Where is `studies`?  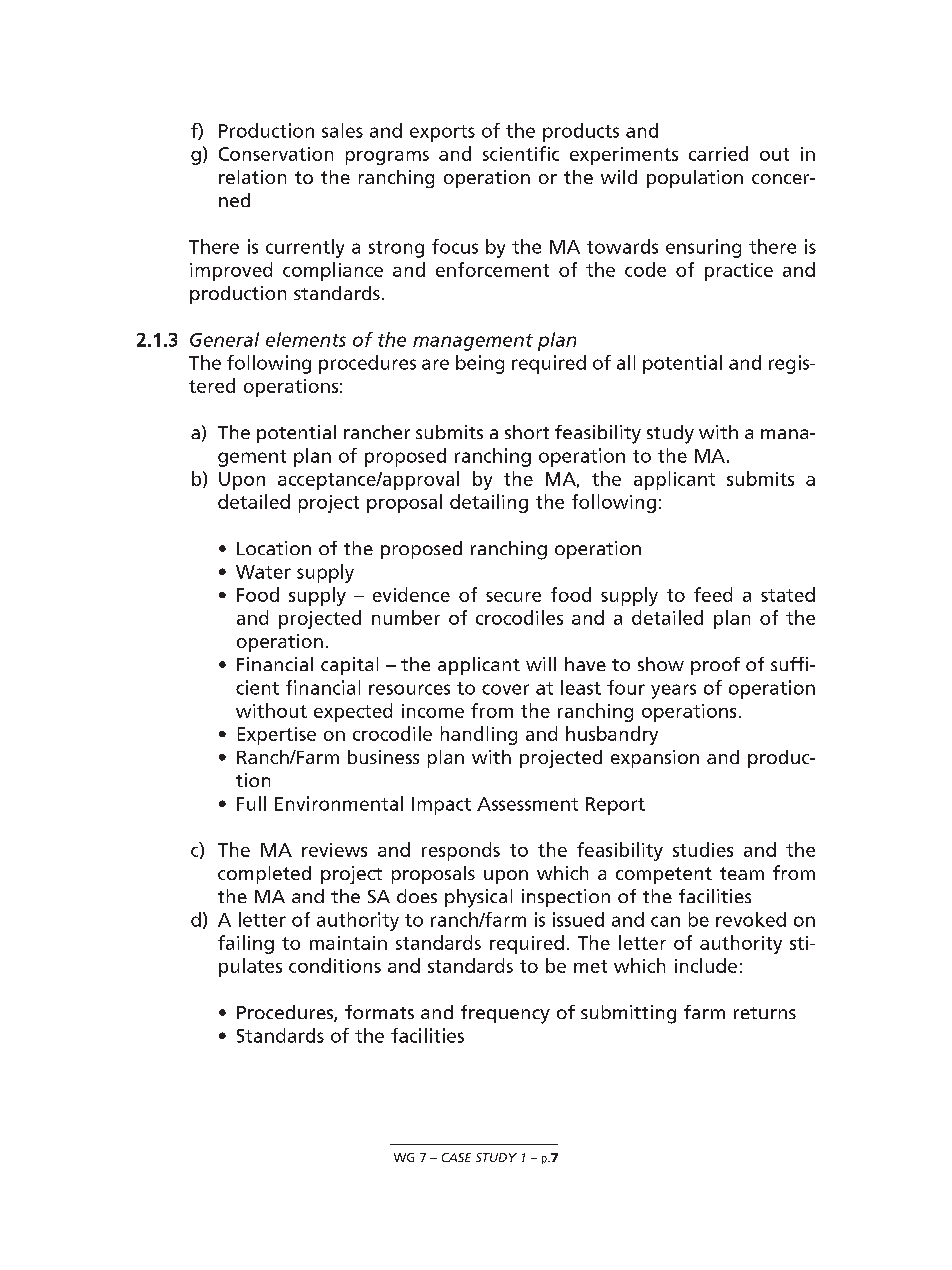 studies is located at coordinates (703, 849).
